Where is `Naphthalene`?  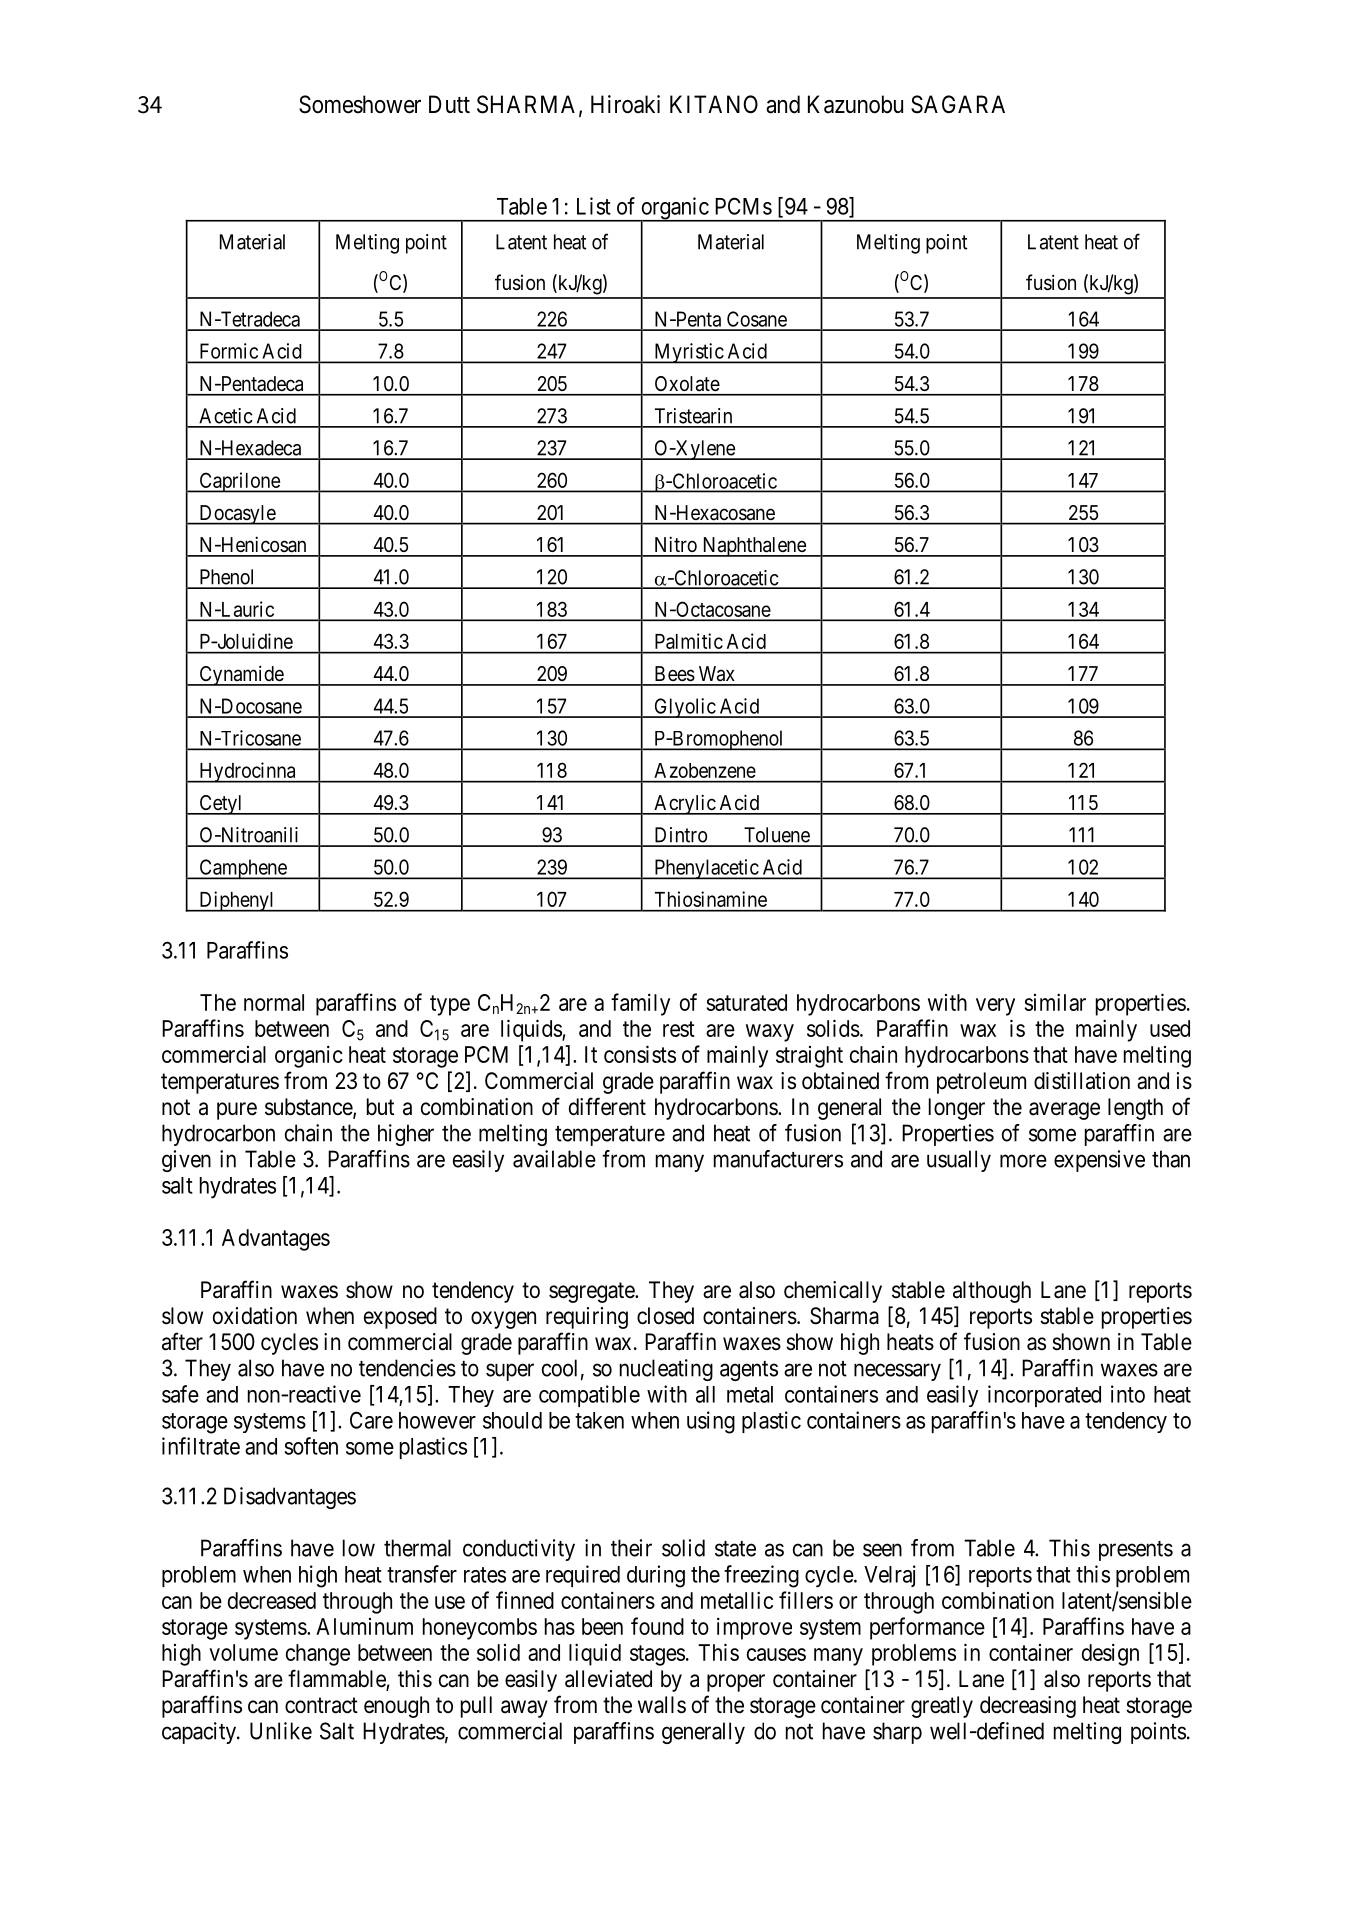 Naphthalene is located at coordinates (754, 547).
